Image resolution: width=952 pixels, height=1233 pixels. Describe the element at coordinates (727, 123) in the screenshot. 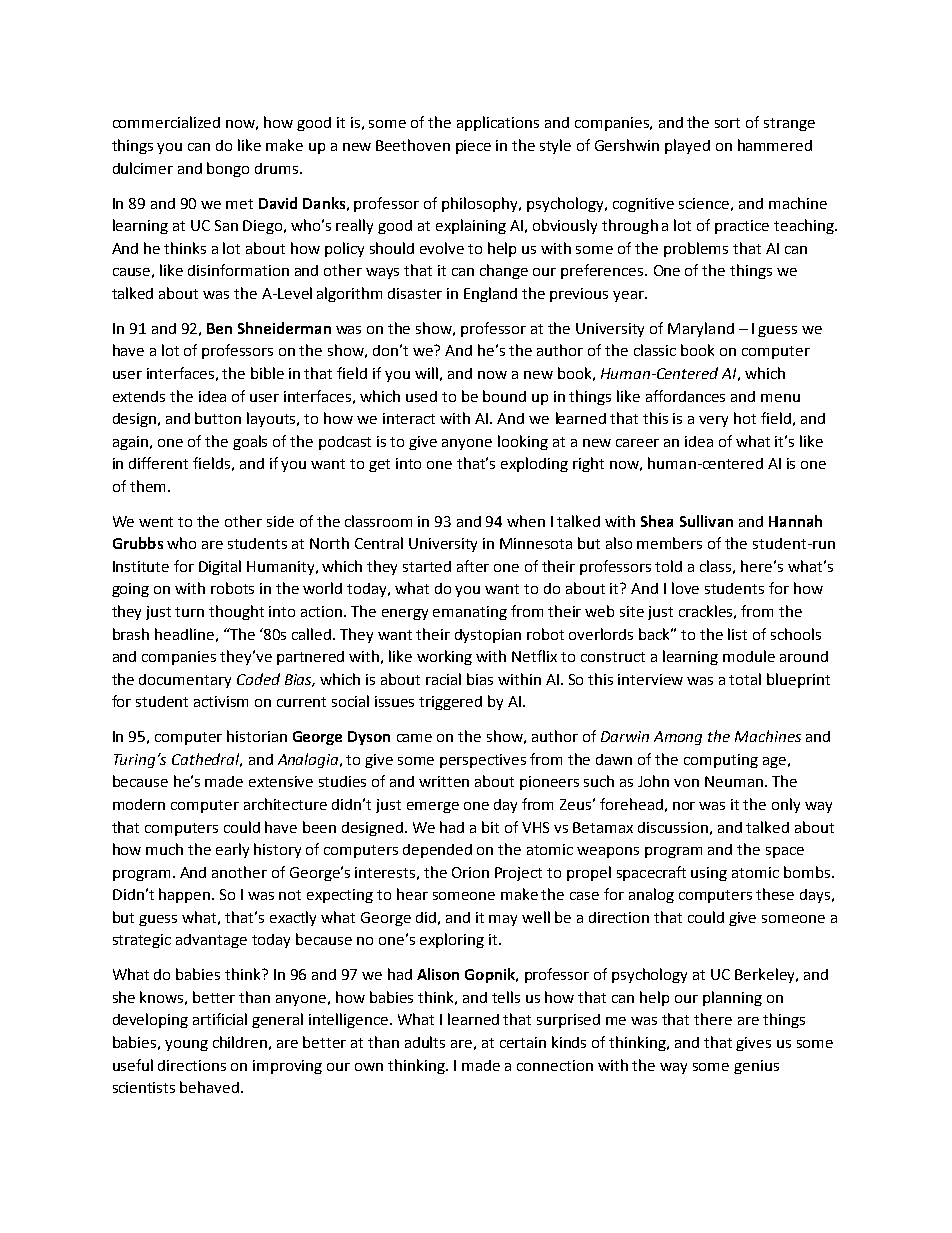

I see `sort` at that location.
